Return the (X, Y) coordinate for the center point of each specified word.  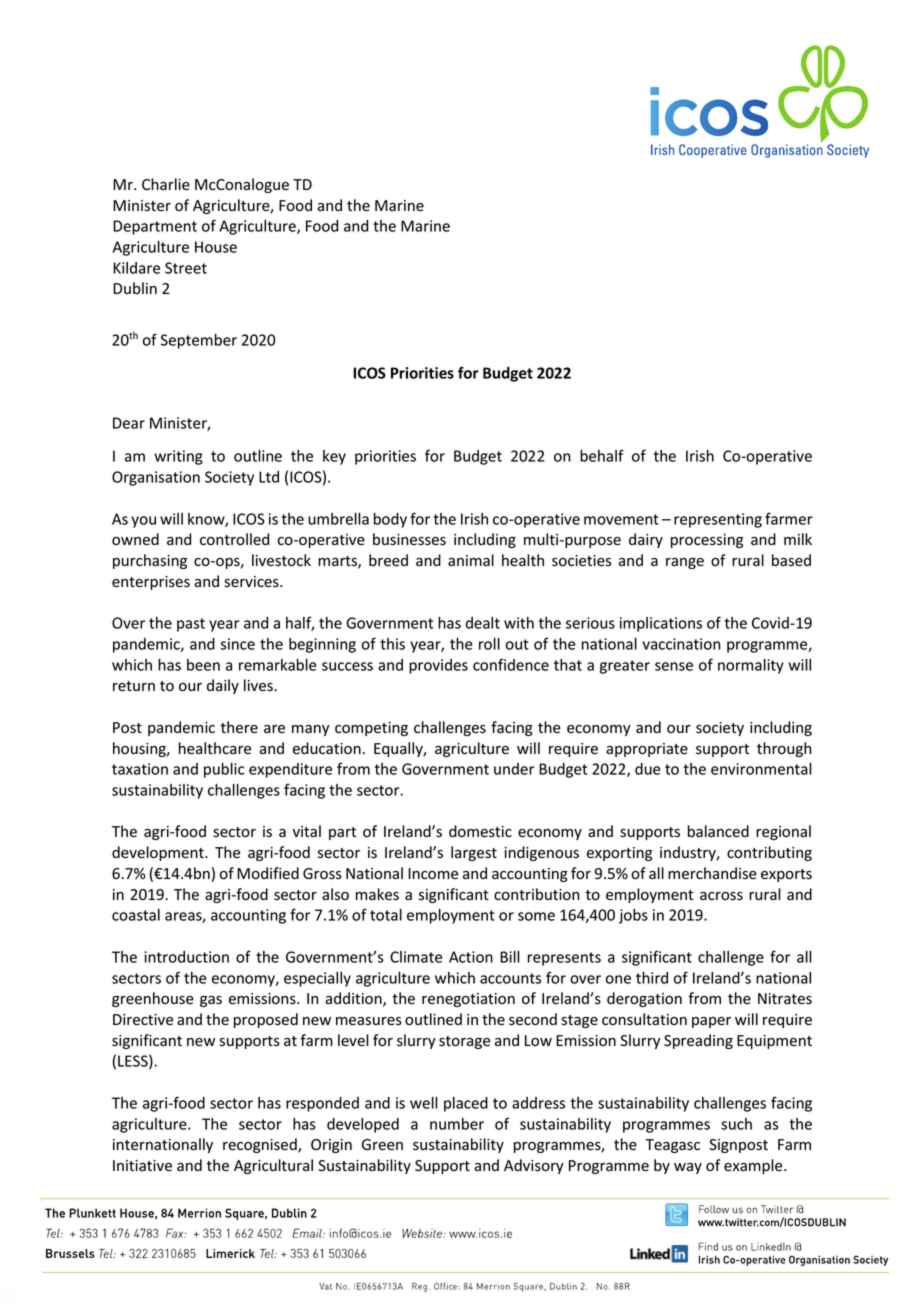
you (143, 522)
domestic (480, 831)
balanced (718, 831)
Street (186, 268)
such (736, 1124)
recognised (261, 1145)
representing (718, 520)
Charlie (166, 184)
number (457, 1124)
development (159, 853)
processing (707, 541)
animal (471, 560)
